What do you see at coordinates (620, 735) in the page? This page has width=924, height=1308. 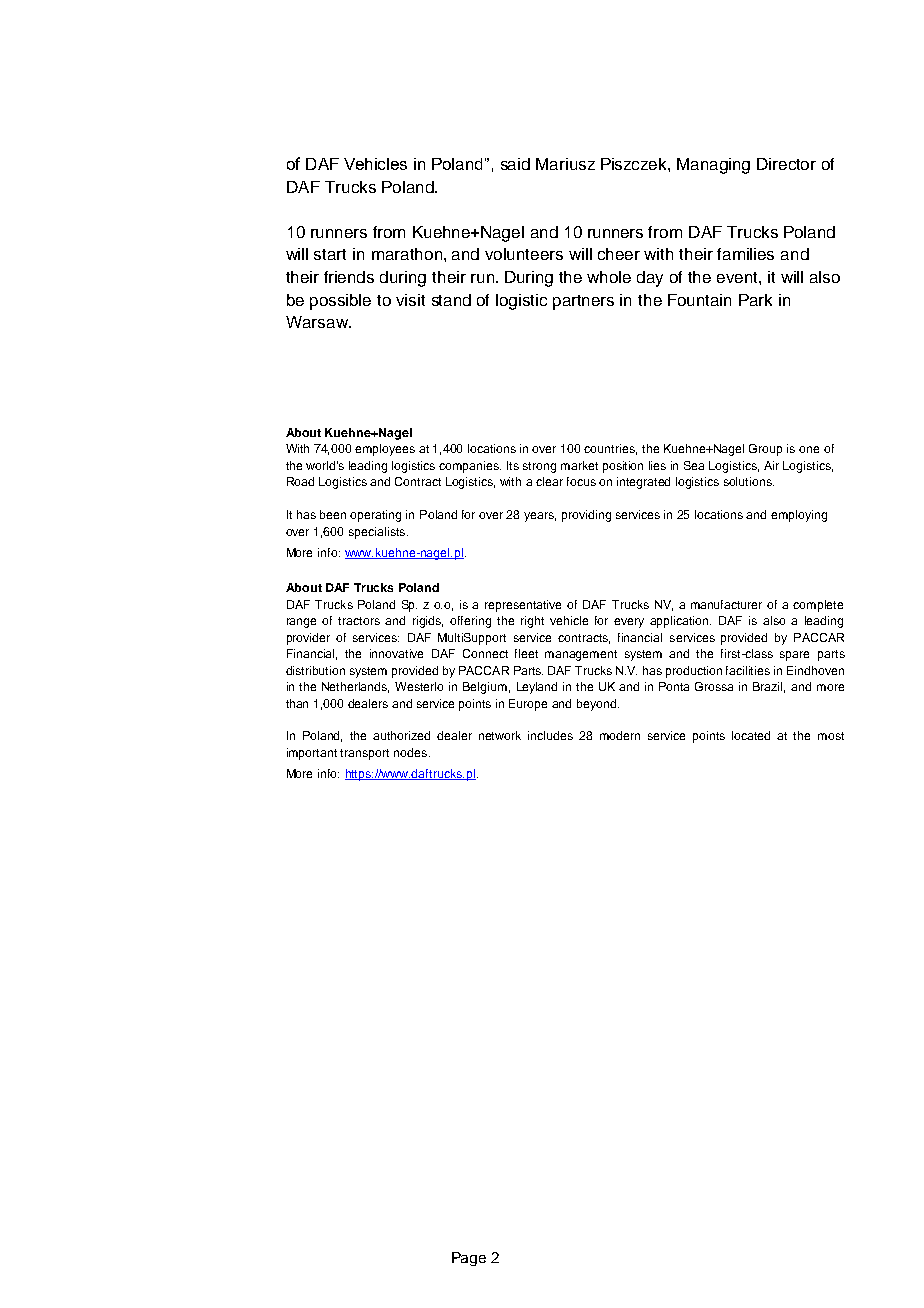 I see `modern` at bounding box center [620, 735].
